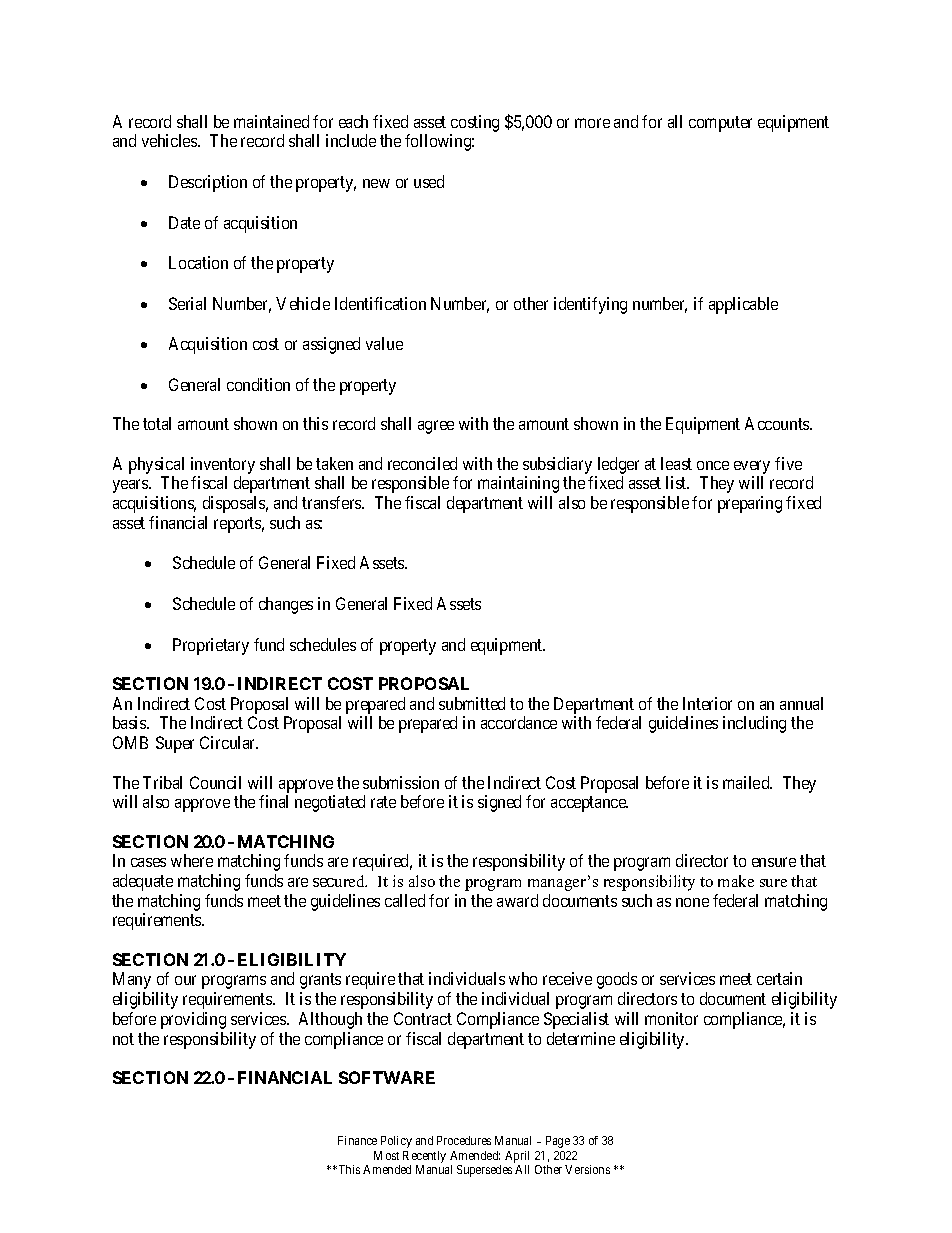  What do you see at coordinates (429, 181) in the page?
I see `used` at bounding box center [429, 181].
